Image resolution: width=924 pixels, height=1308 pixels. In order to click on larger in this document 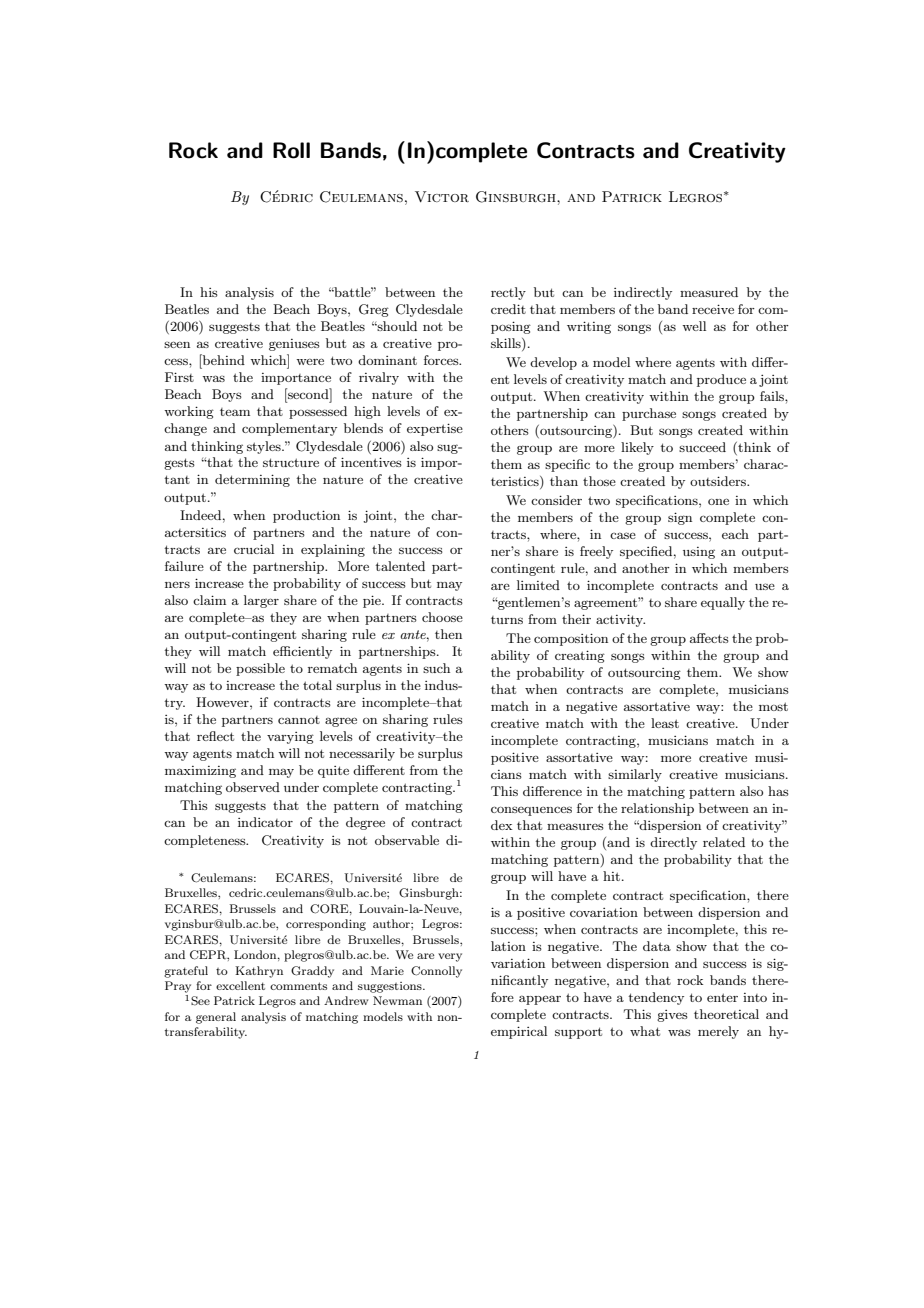, I will do `click(261, 601)`.
